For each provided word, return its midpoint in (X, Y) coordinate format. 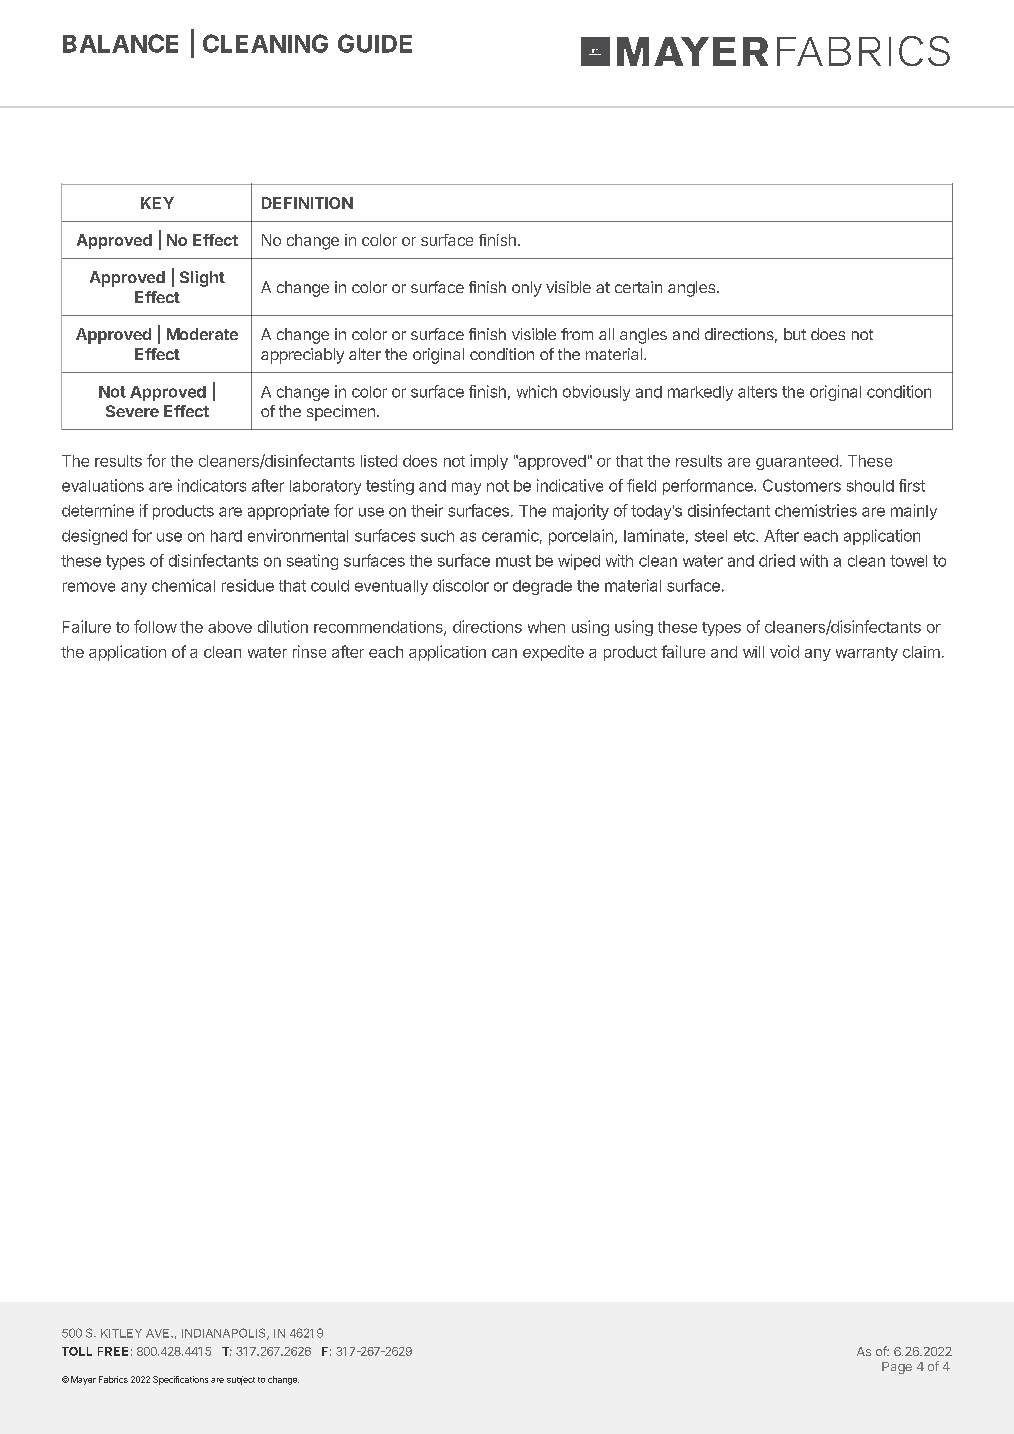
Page (897, 1368)
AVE (159, 1333)
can (504, 653)
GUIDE (375, 43)
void (784, 651)
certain (638, 287)
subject (241, 1380)
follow (155, 626)
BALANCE (120, 43)
